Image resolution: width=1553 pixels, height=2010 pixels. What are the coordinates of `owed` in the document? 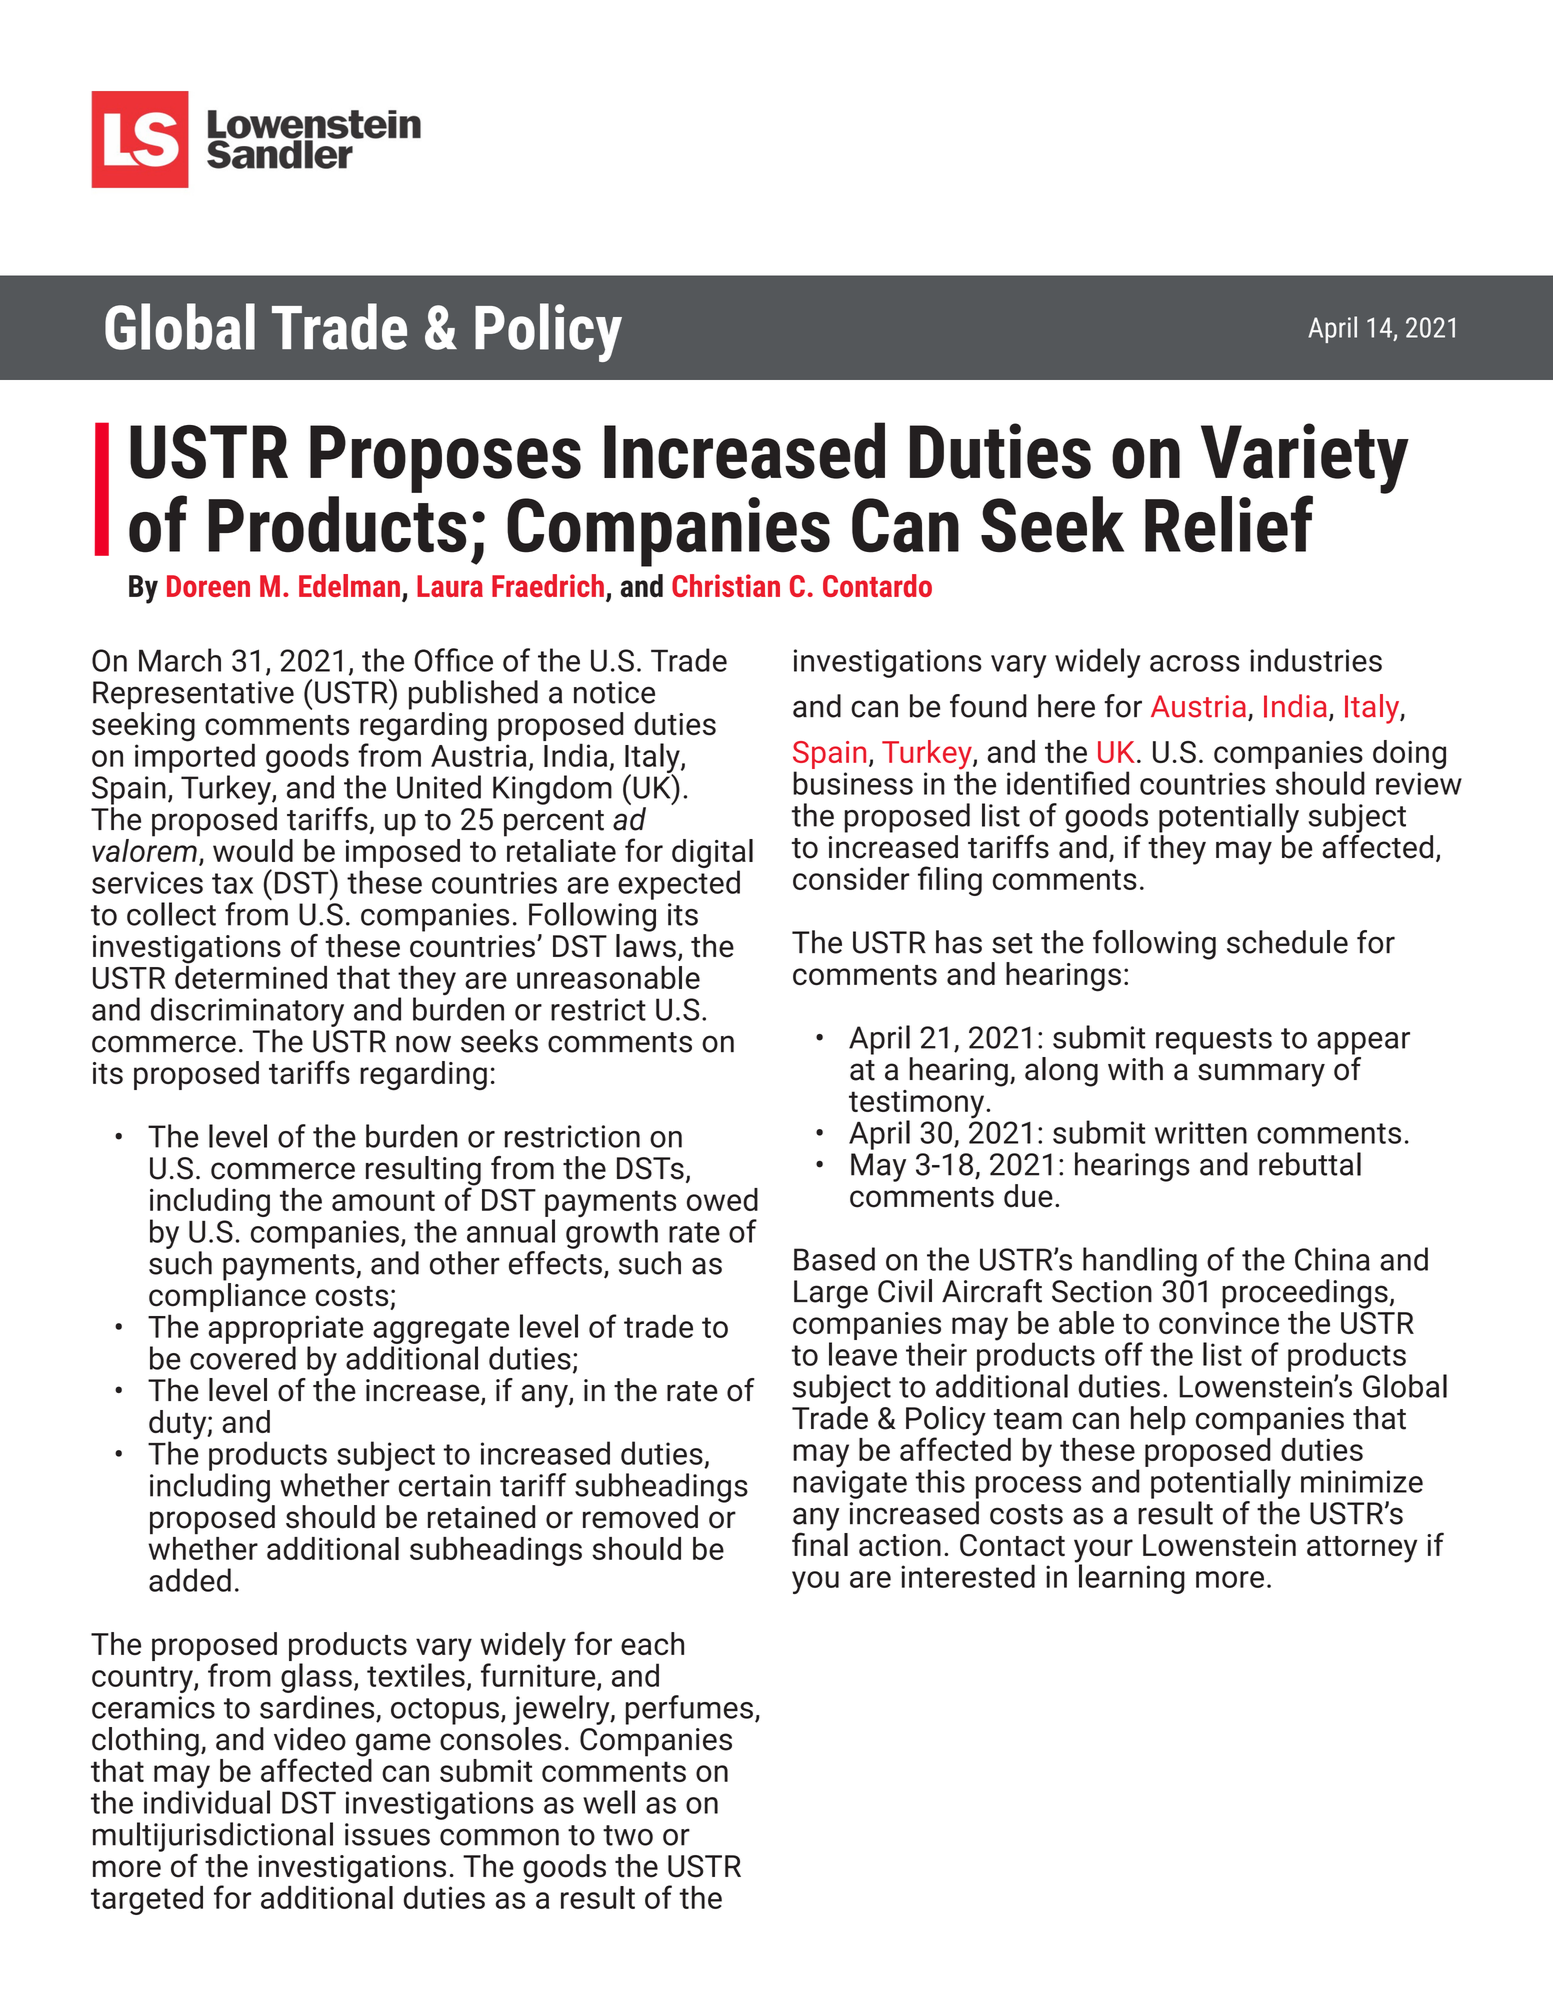 It's located at (722, 1199).
